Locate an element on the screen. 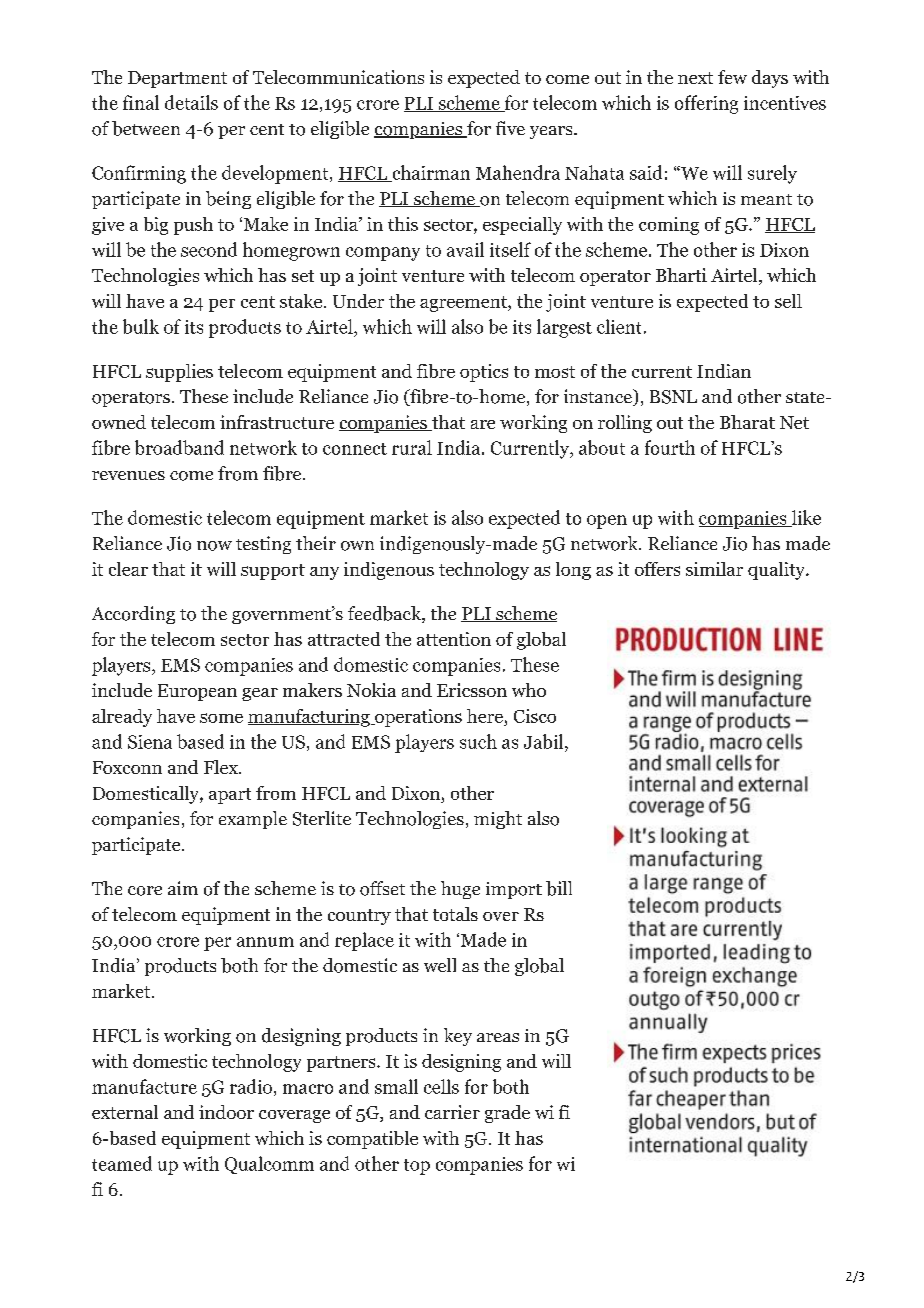 Image resolution: width=924 pixels, height=1308 pixels. similar is located at coordinates (714, 569).
